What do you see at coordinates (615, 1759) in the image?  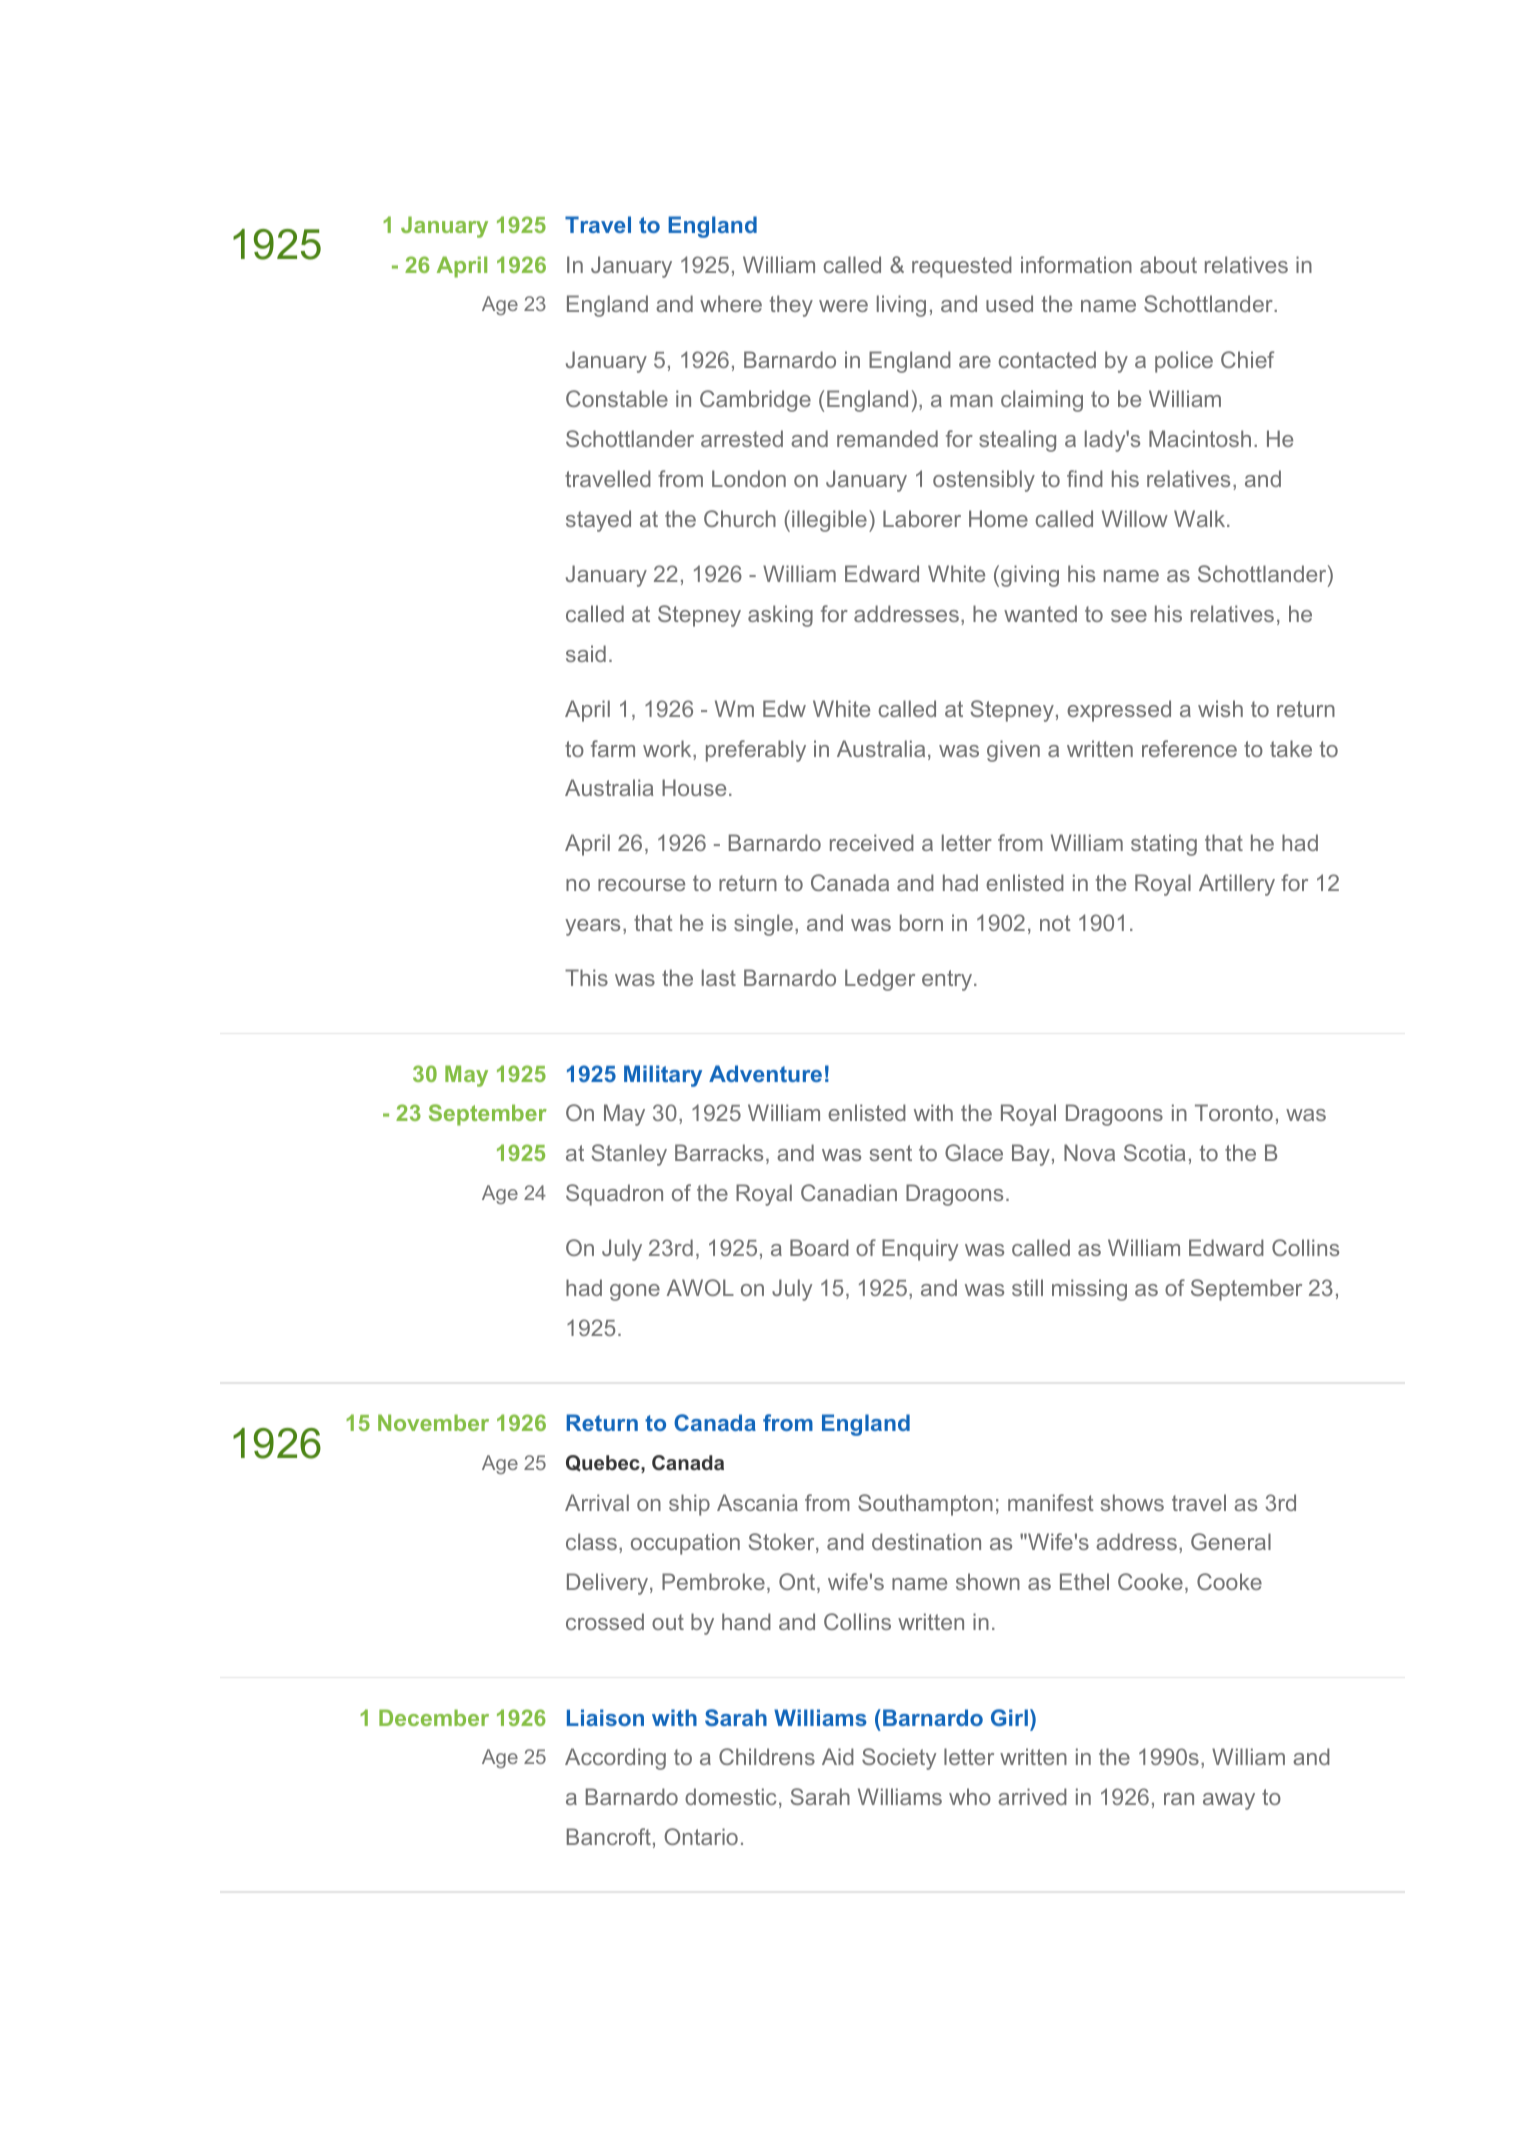 I see `According` at bounding box center [615, 1759].
